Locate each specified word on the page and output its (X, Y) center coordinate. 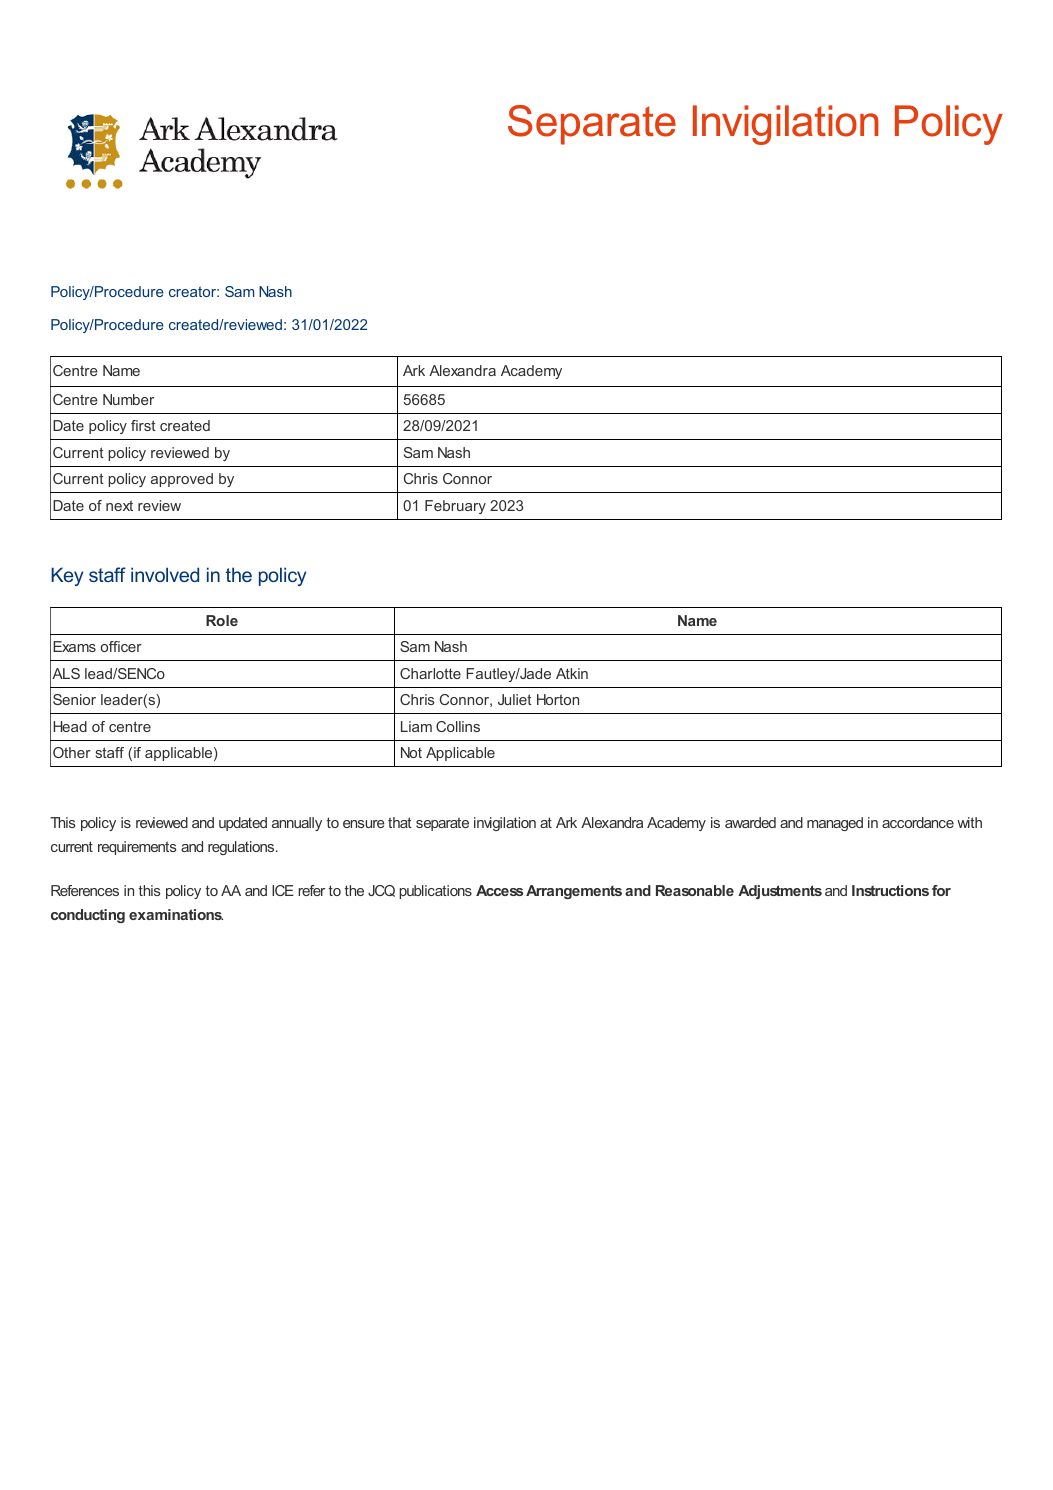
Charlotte (430, 673)
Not (411, 752)
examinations (176, 914)
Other (72, 752)
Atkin (572, 673)
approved (182, 480)
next (119, 505)
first (143, 425)
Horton (558, 699)
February (455, 507)
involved (165, 574)
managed (835, 824)
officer (121, 646)
